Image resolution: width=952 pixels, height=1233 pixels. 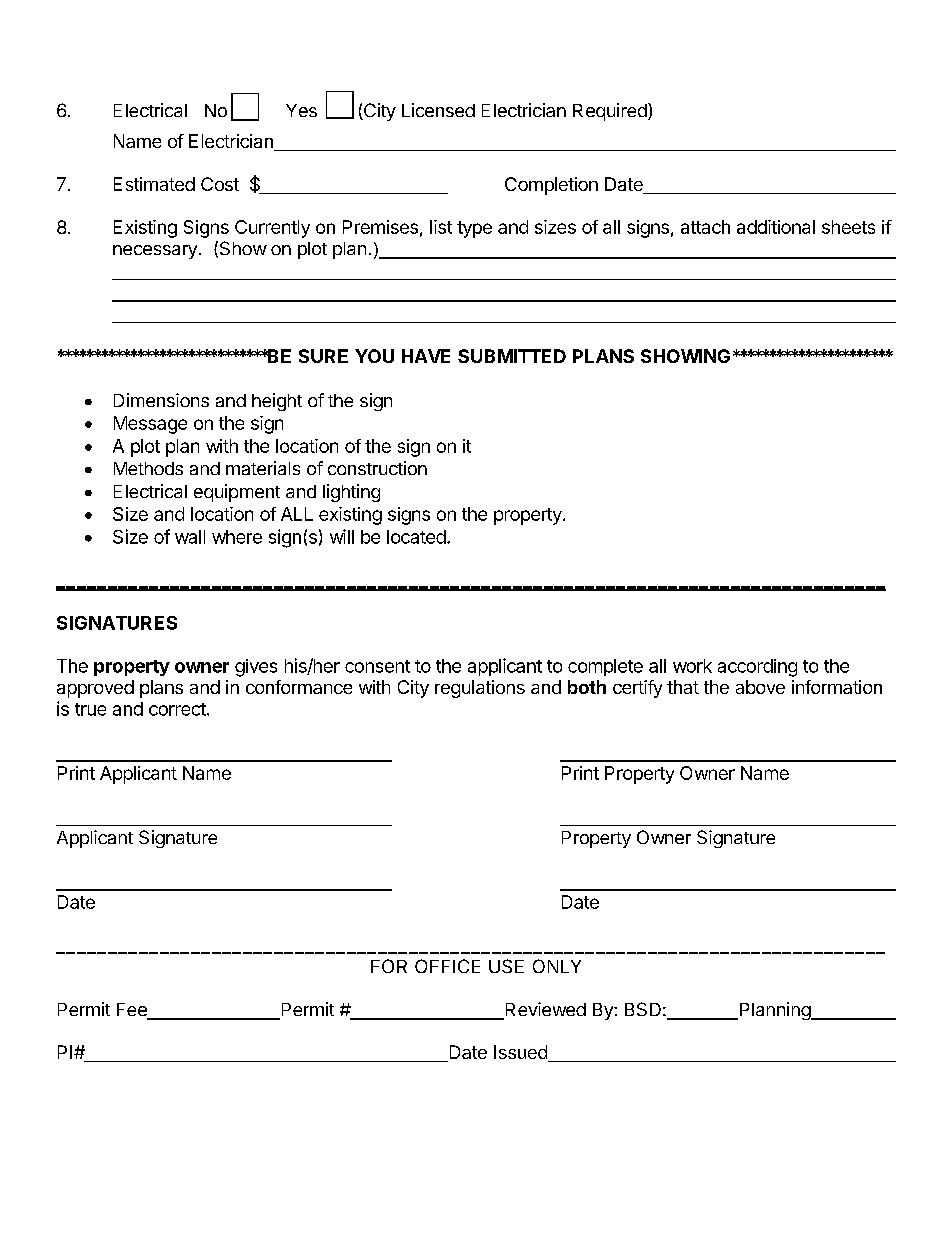 I want to click on correct, so click(x=177, y=709).
